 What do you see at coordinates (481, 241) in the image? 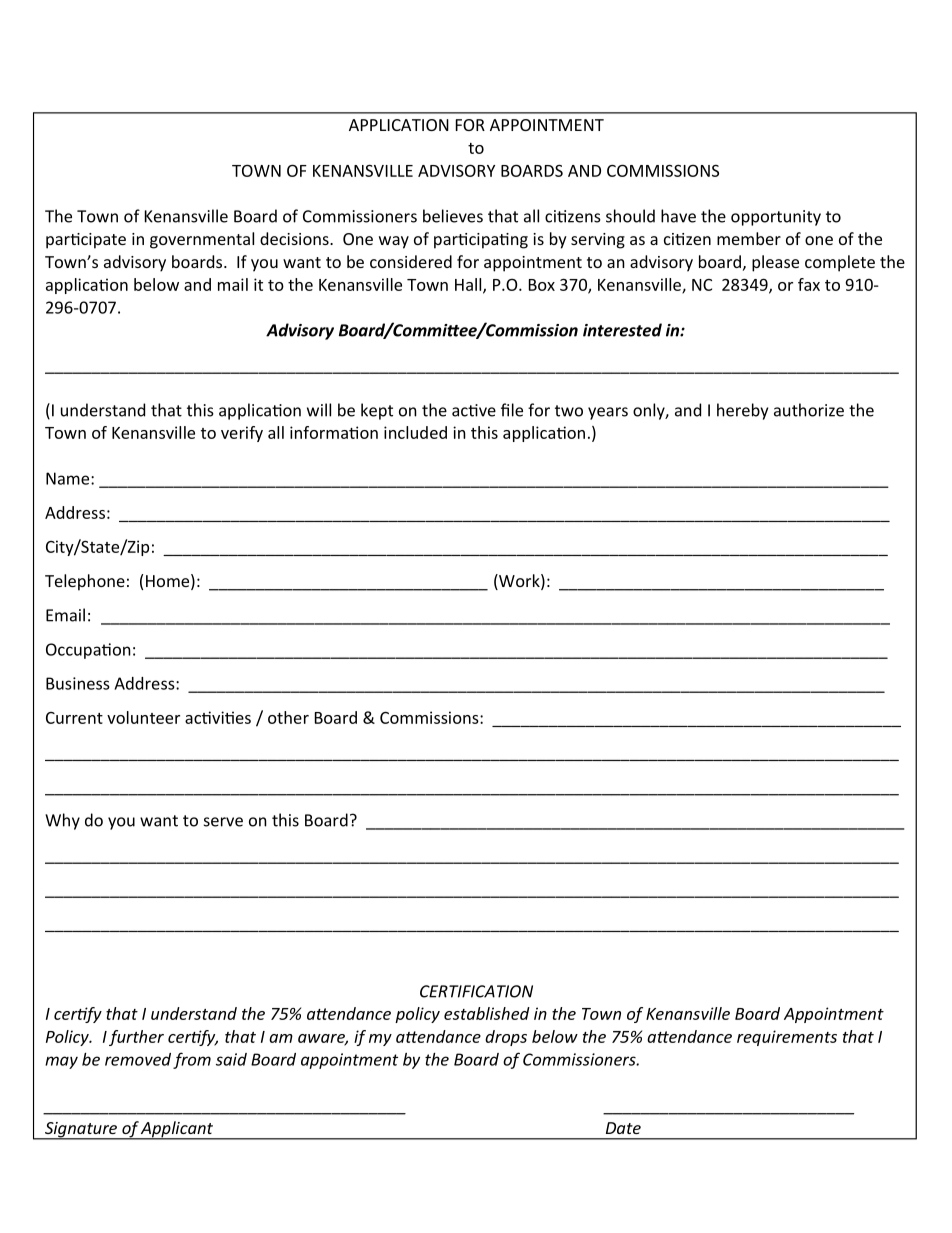
I see `participating` at bounding box center [481, 241].
